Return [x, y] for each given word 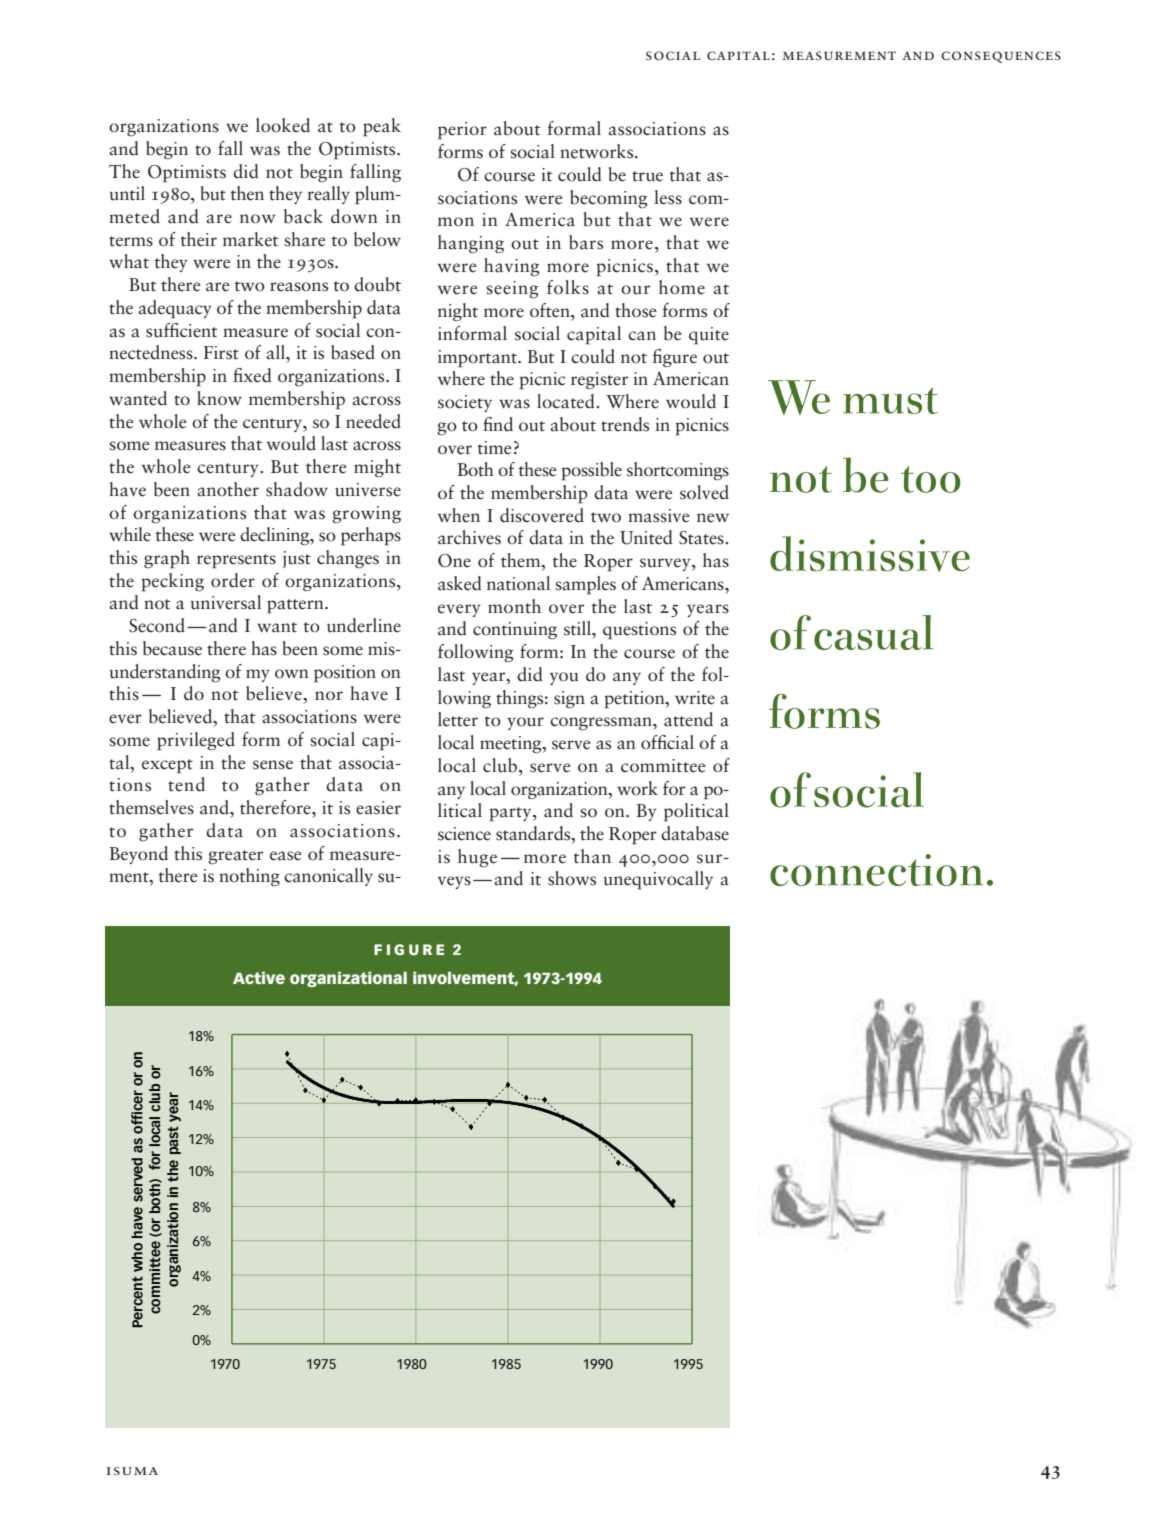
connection [876, 870]
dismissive [870, 554]
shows [572, 878]
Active [259, 978]
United [646, 537]
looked [283, 125]
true [647, 176]
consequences [1001, 57]
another [228, 489]
